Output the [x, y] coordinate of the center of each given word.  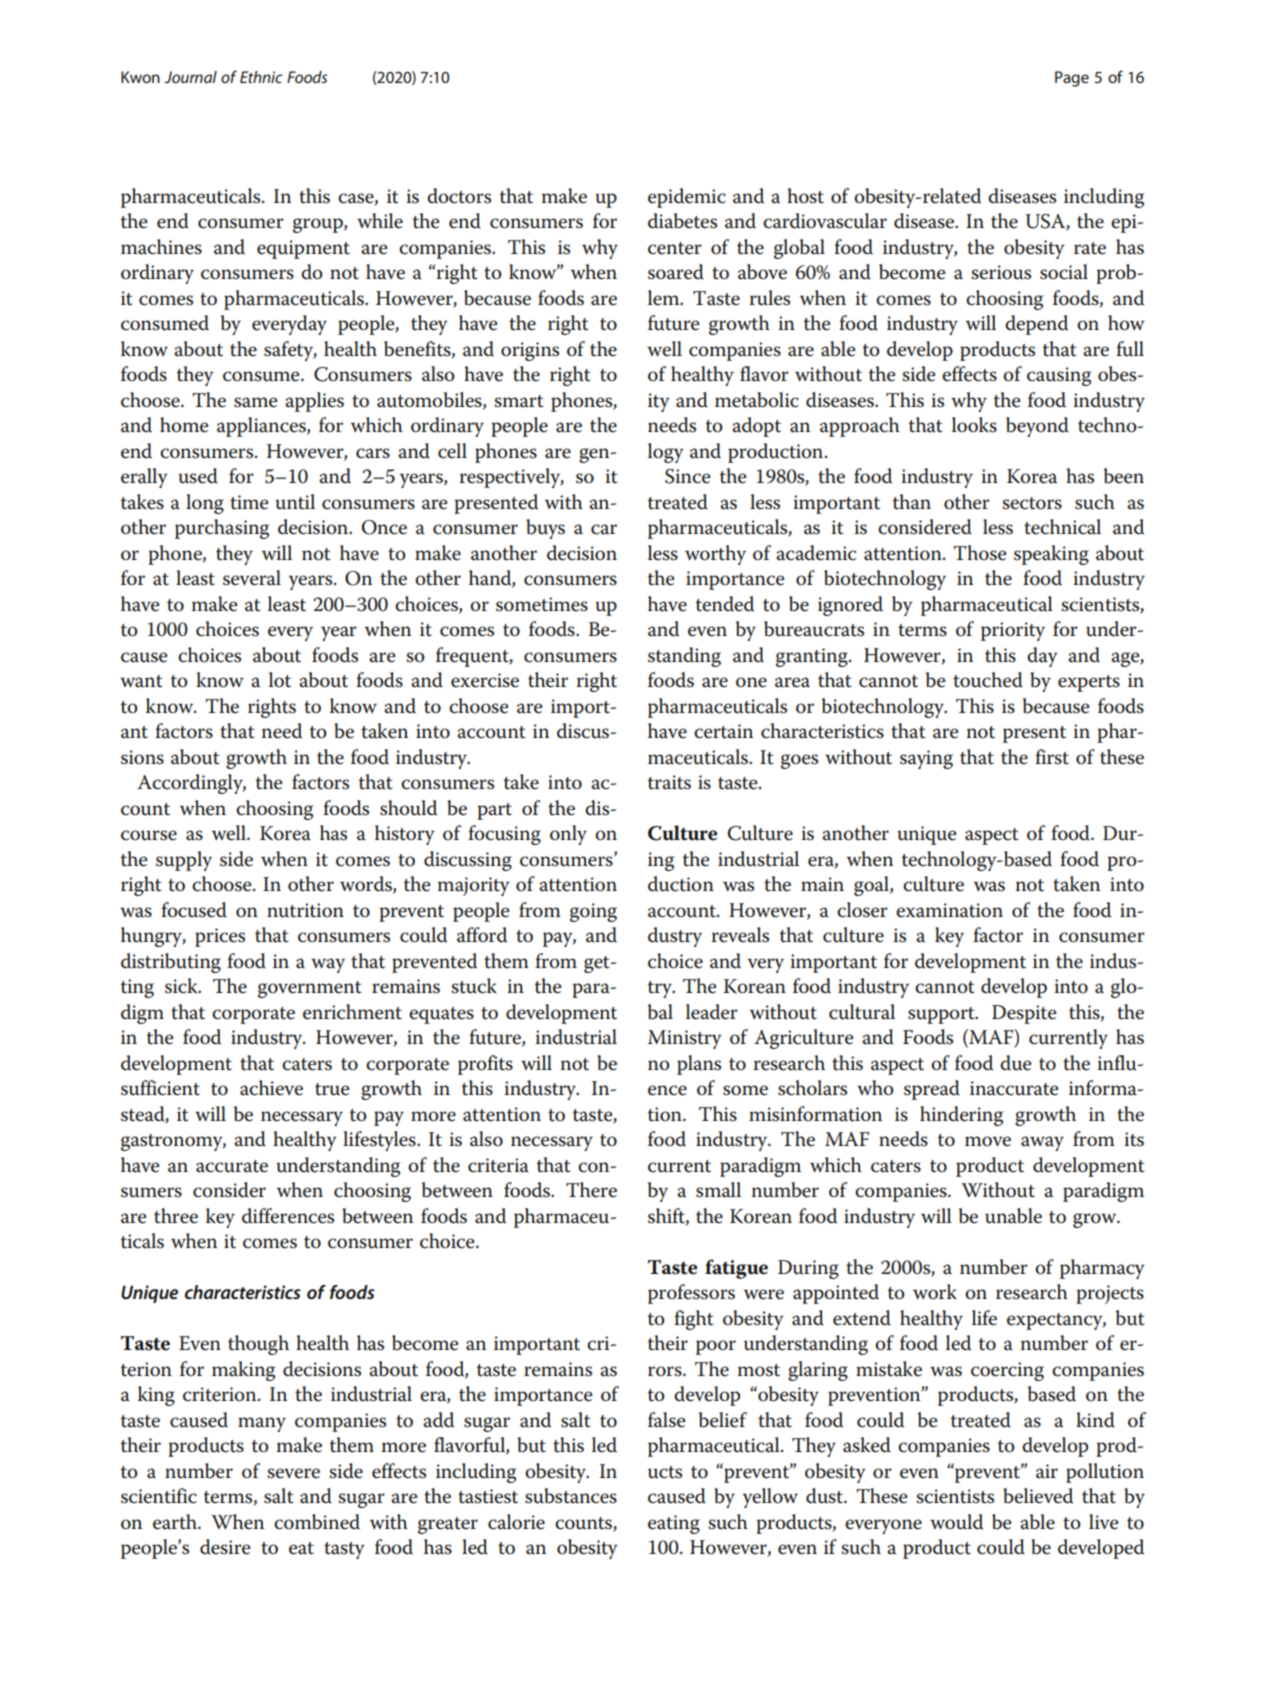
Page [1072, 79]
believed [1038, 1496]
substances [571, 1496]
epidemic [687, 198]
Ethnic [261, 77]
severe [293, 1473]
